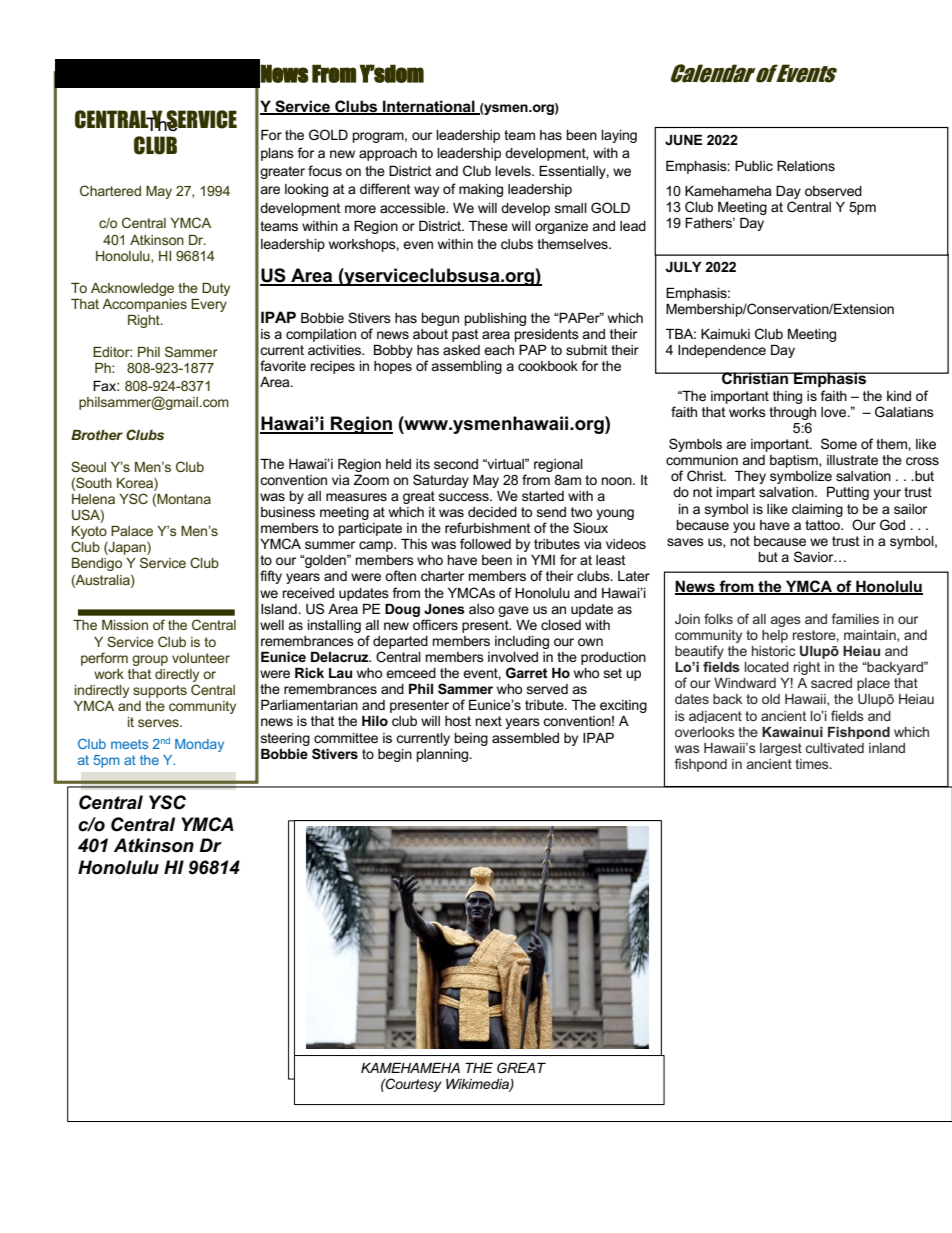 The image size is (952, 1233). Describe the element at coordinates (413, 1085) in the screenshot. I see `Courtesy` at that location.
